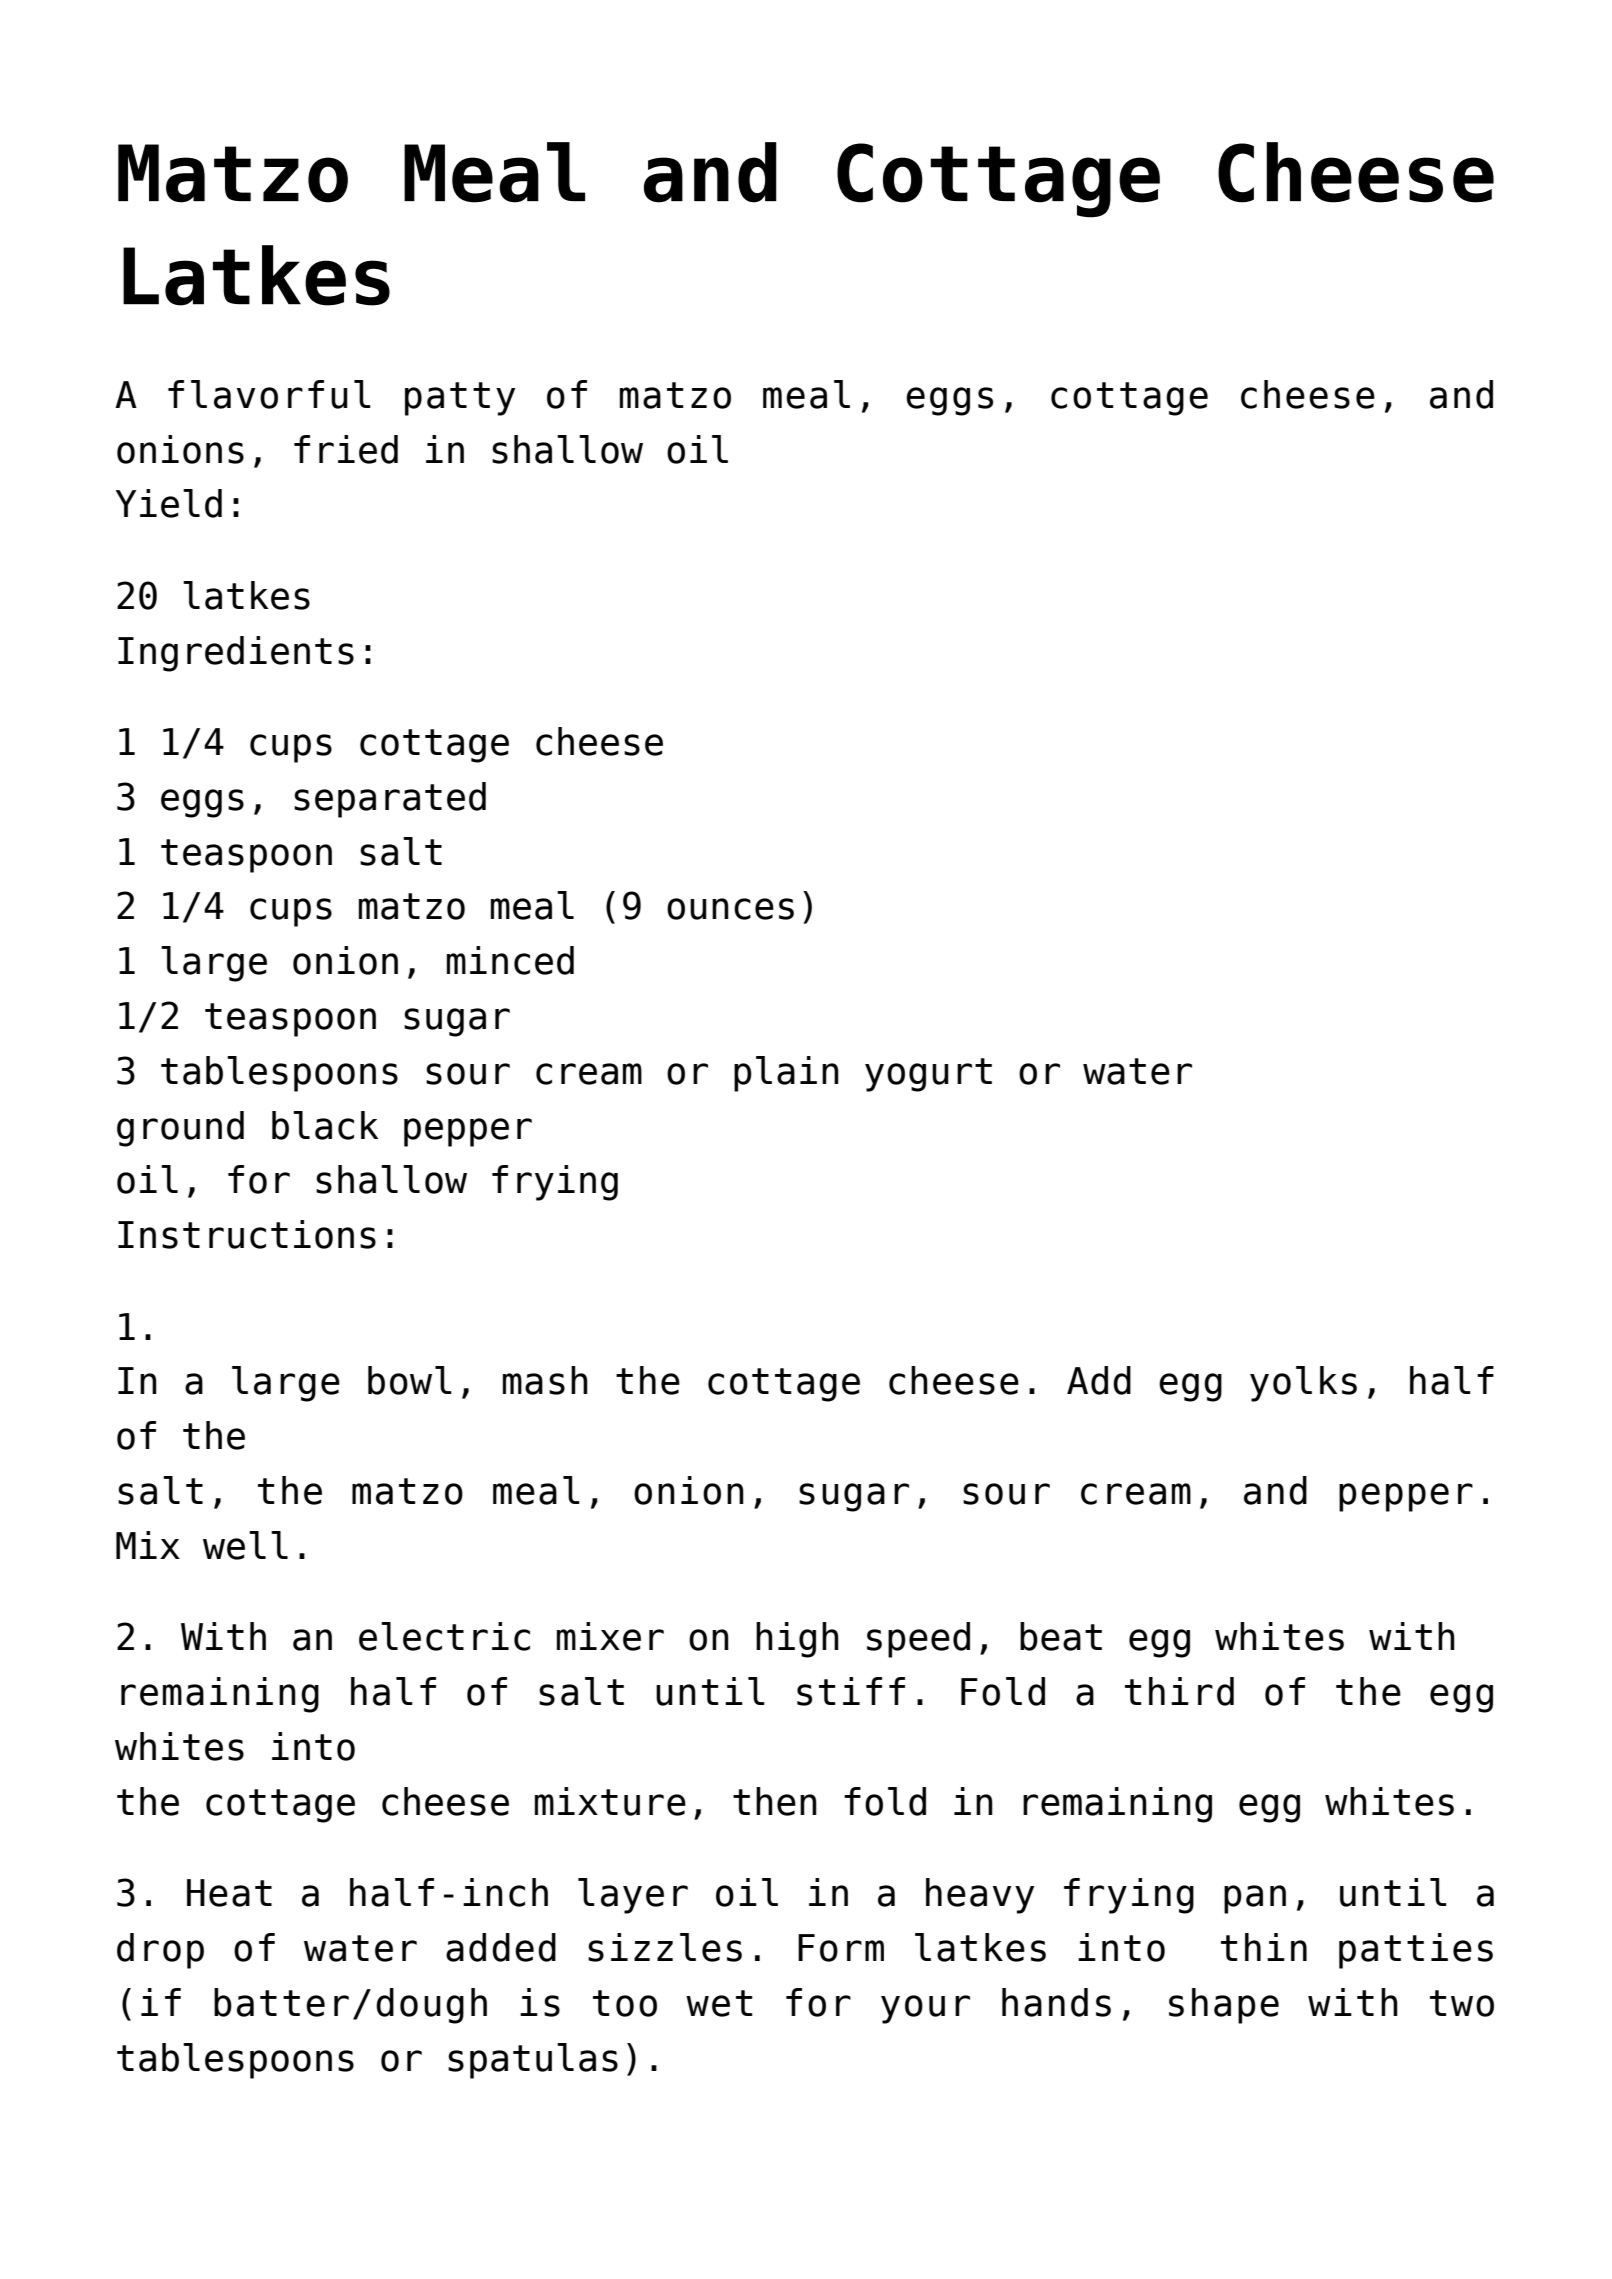 This image has width=1612, height=2279. What do you see at coordinates (730, 909) in the image?
I see `ounces` at bounding box center [730, 909].
